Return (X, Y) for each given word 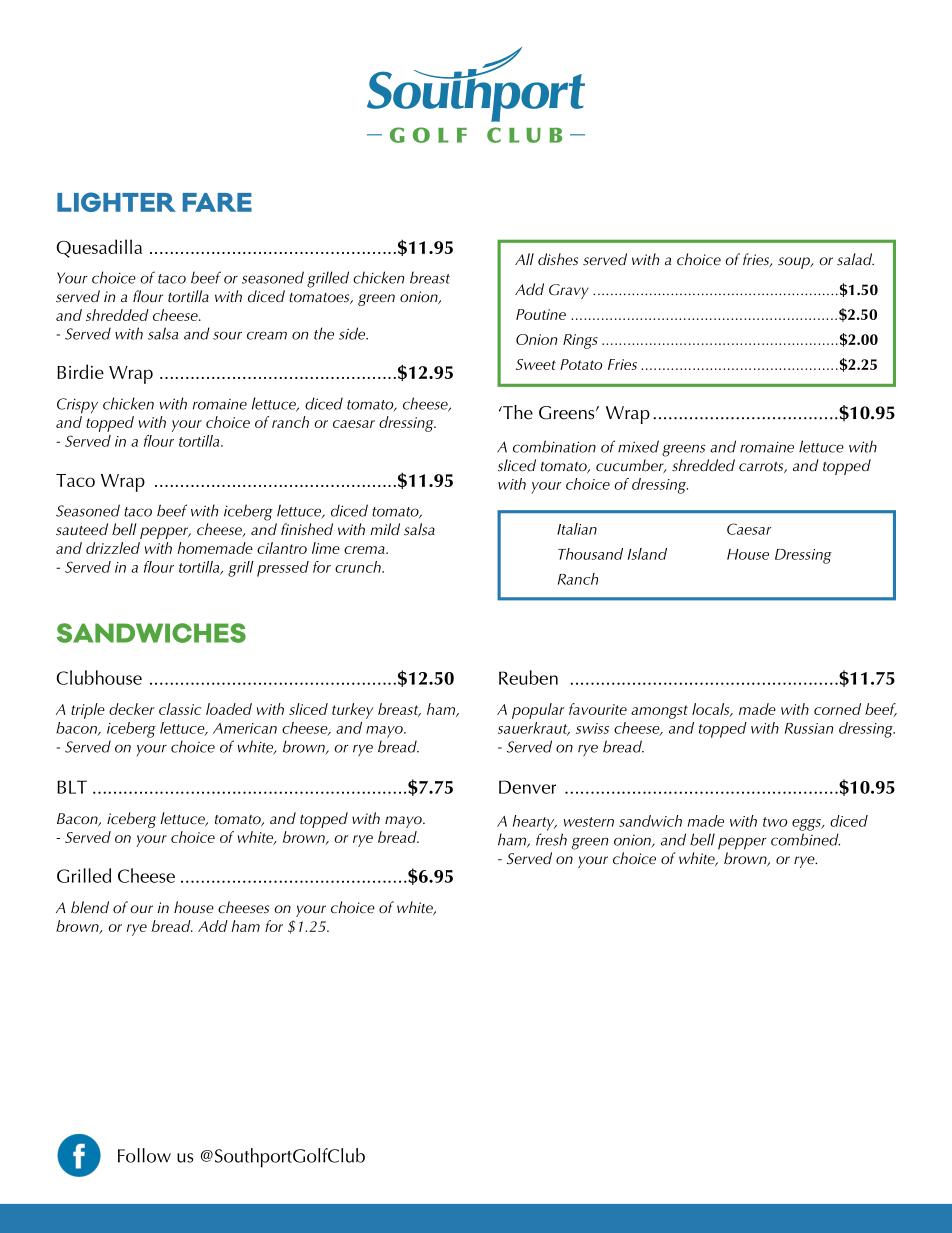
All (524, 259)
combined (805, 839)
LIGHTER (116, 202)
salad (855, 259)
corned (837, 709)
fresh (551, 839)
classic (180, 709)
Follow (144, 1155)
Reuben (528, 677)
